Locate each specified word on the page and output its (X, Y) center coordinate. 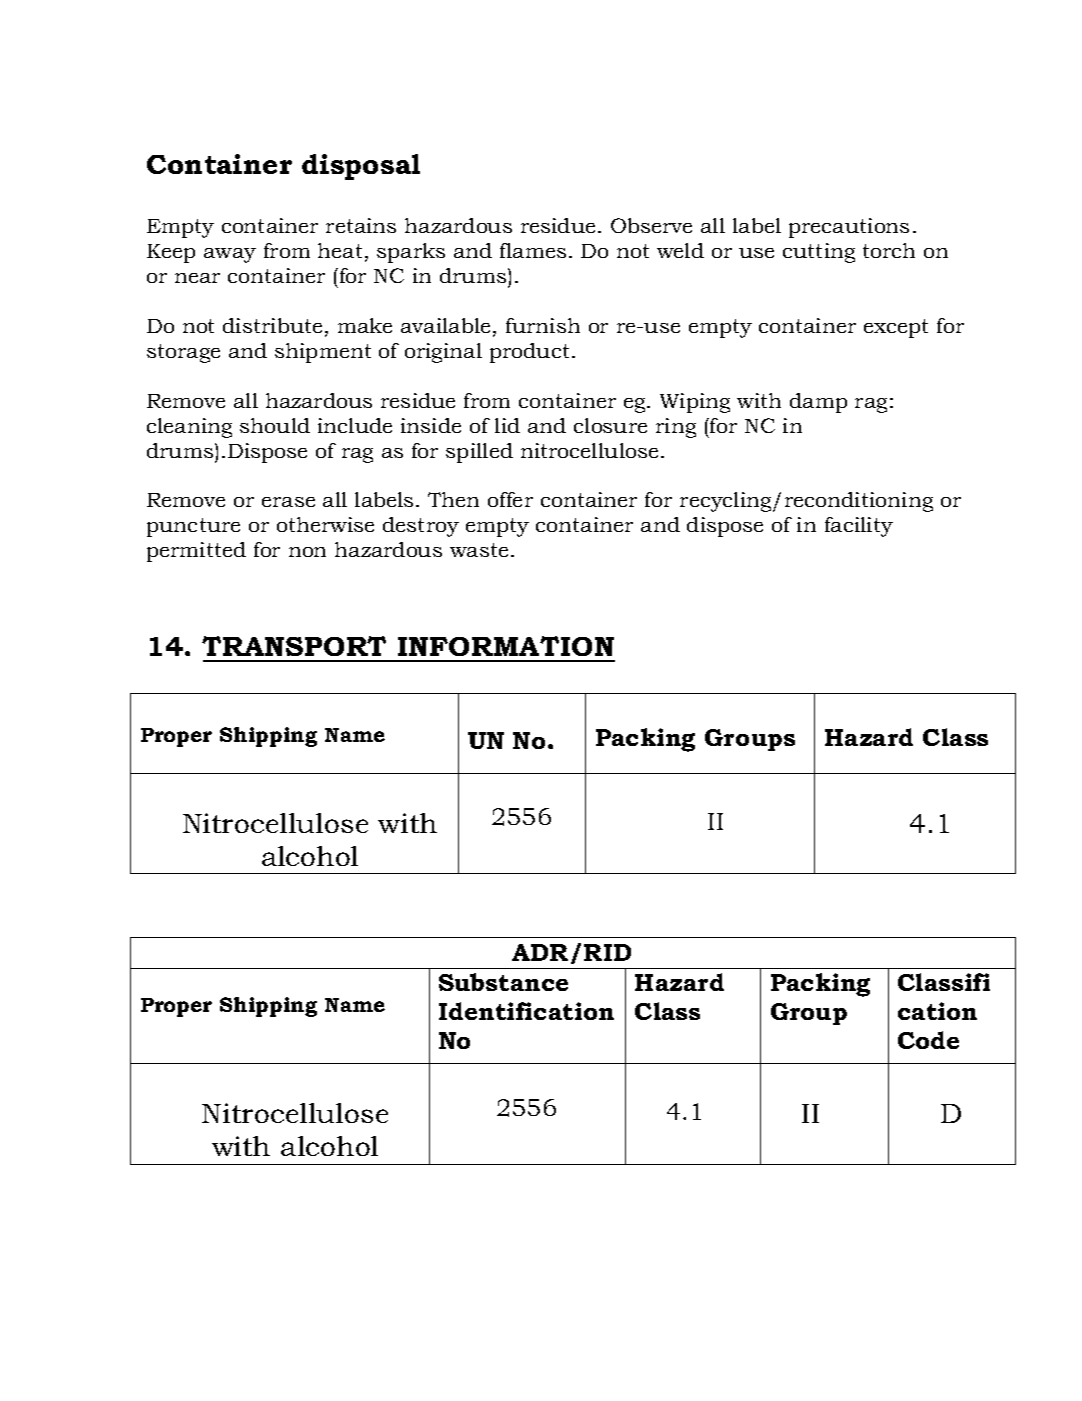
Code (928, 1040)
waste (479, 550)
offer (510, 499)
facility (859, 527)
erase (288, 502)
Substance (503, 982)
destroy (421, 527)
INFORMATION (506, 646)
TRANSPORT (294, 646)
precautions (849, 228)
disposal (361, 167)
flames (533, 250)
